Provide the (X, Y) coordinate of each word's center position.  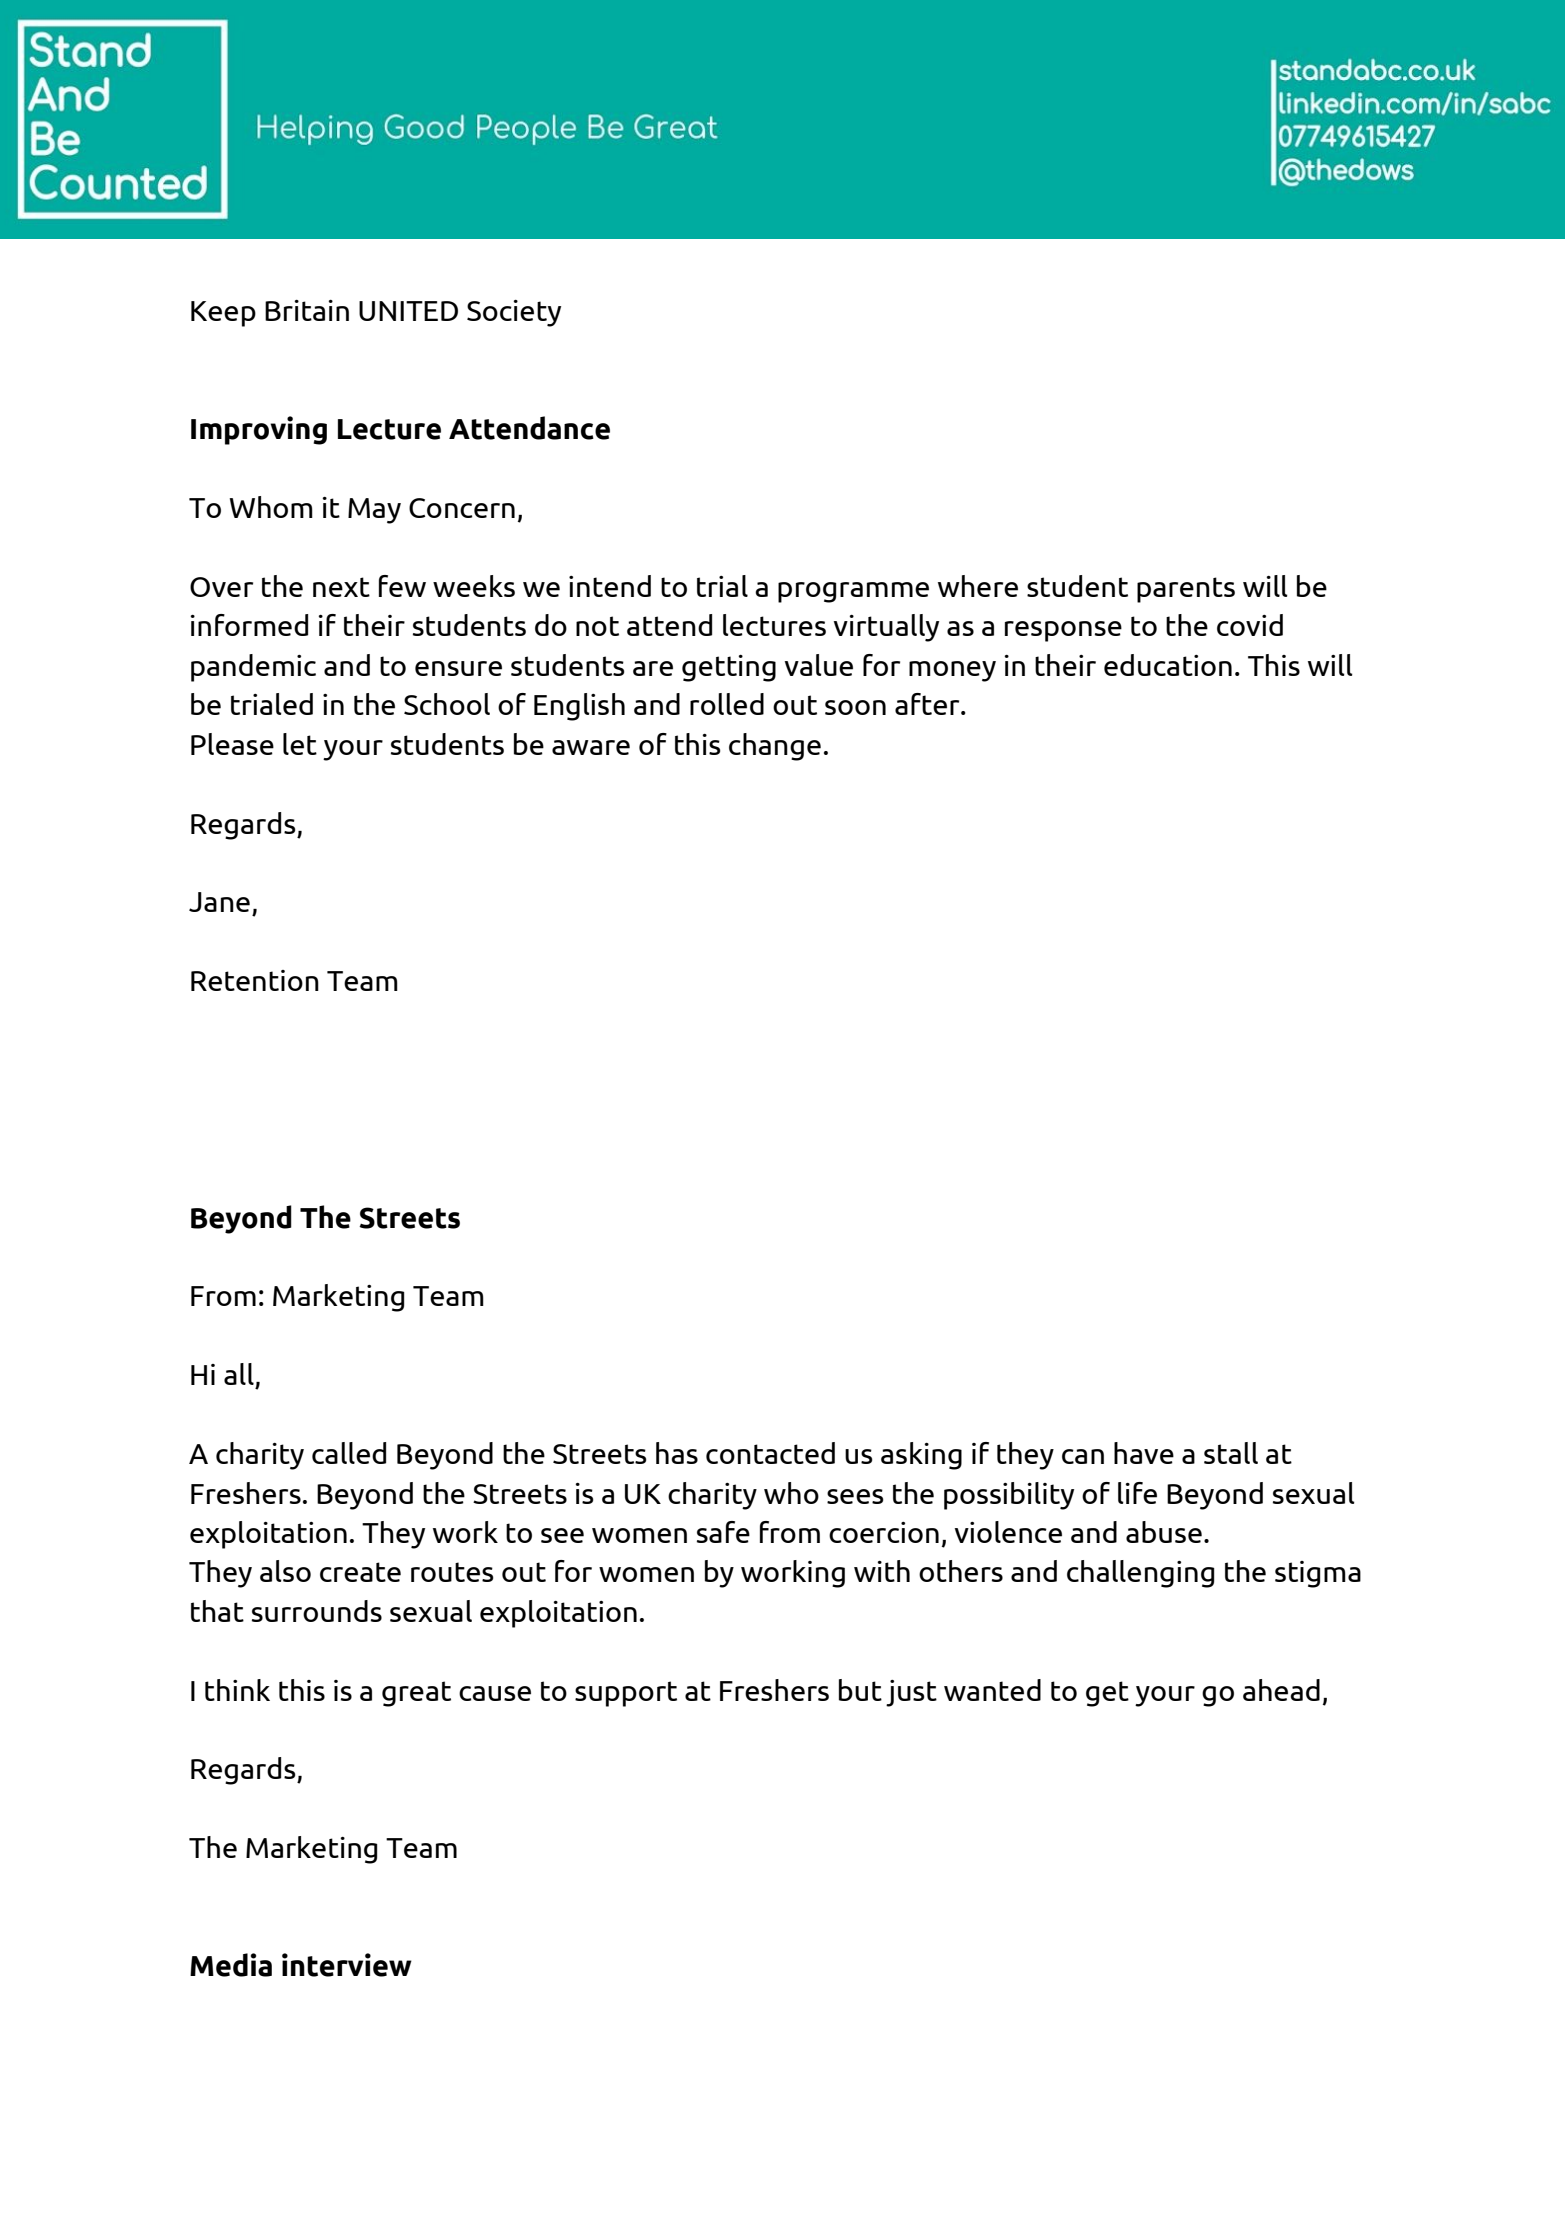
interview (347, 1965)
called (349, 1453)
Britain (307, 310)
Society (514, 313)
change (775, 747)
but (860, 1690)
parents (1186, 590)
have (1144, 1453)
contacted (770, 1453)
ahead (1281, 1690)
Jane (219, 902)
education (1168, 665)
